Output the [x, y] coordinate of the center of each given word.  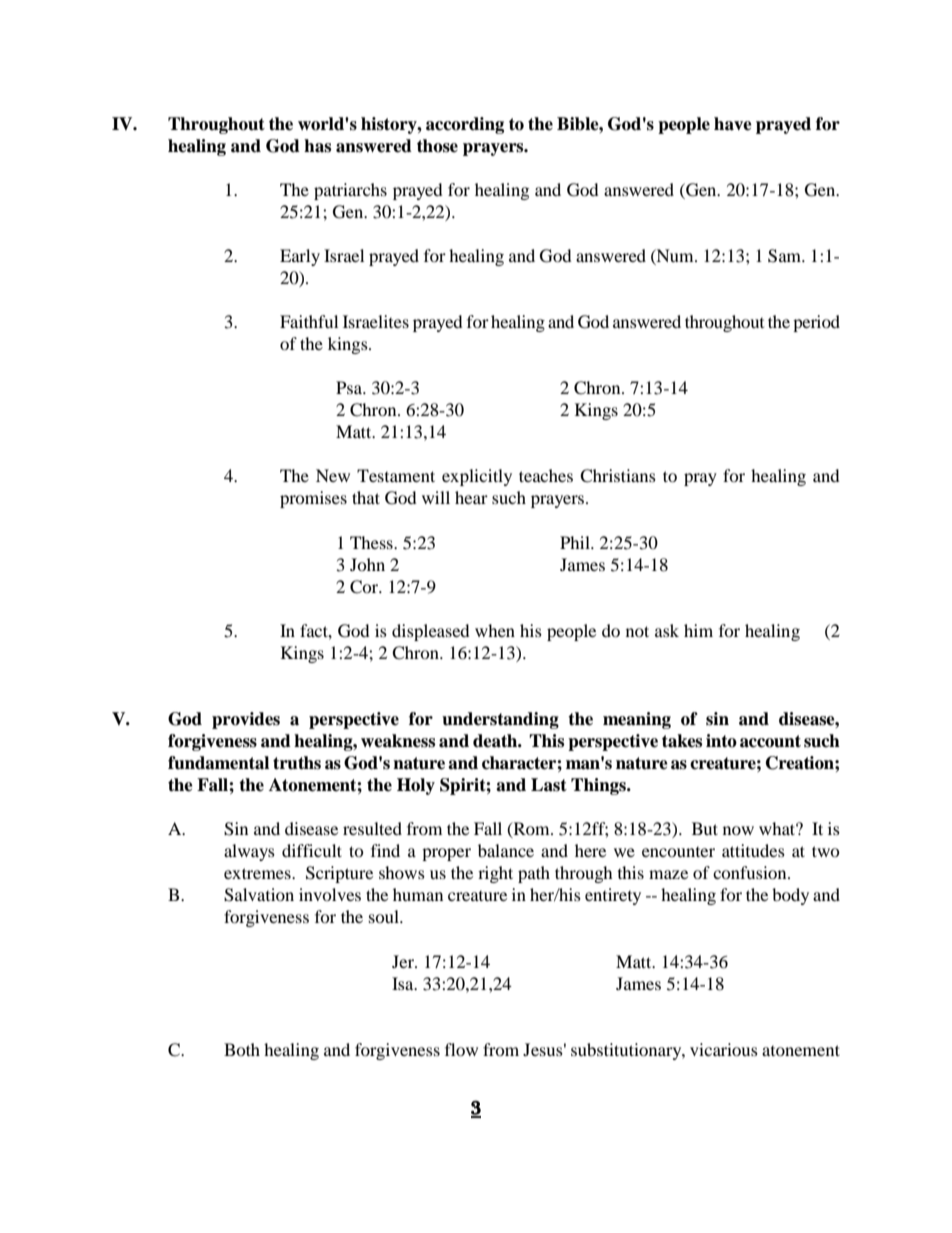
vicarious [724, 1049]
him [698, 630]
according [465, 125]
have [733, 124]
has [317, 146]
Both [242, 1049]
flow [461, 1049]
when [495, 630]
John [367, 564]
